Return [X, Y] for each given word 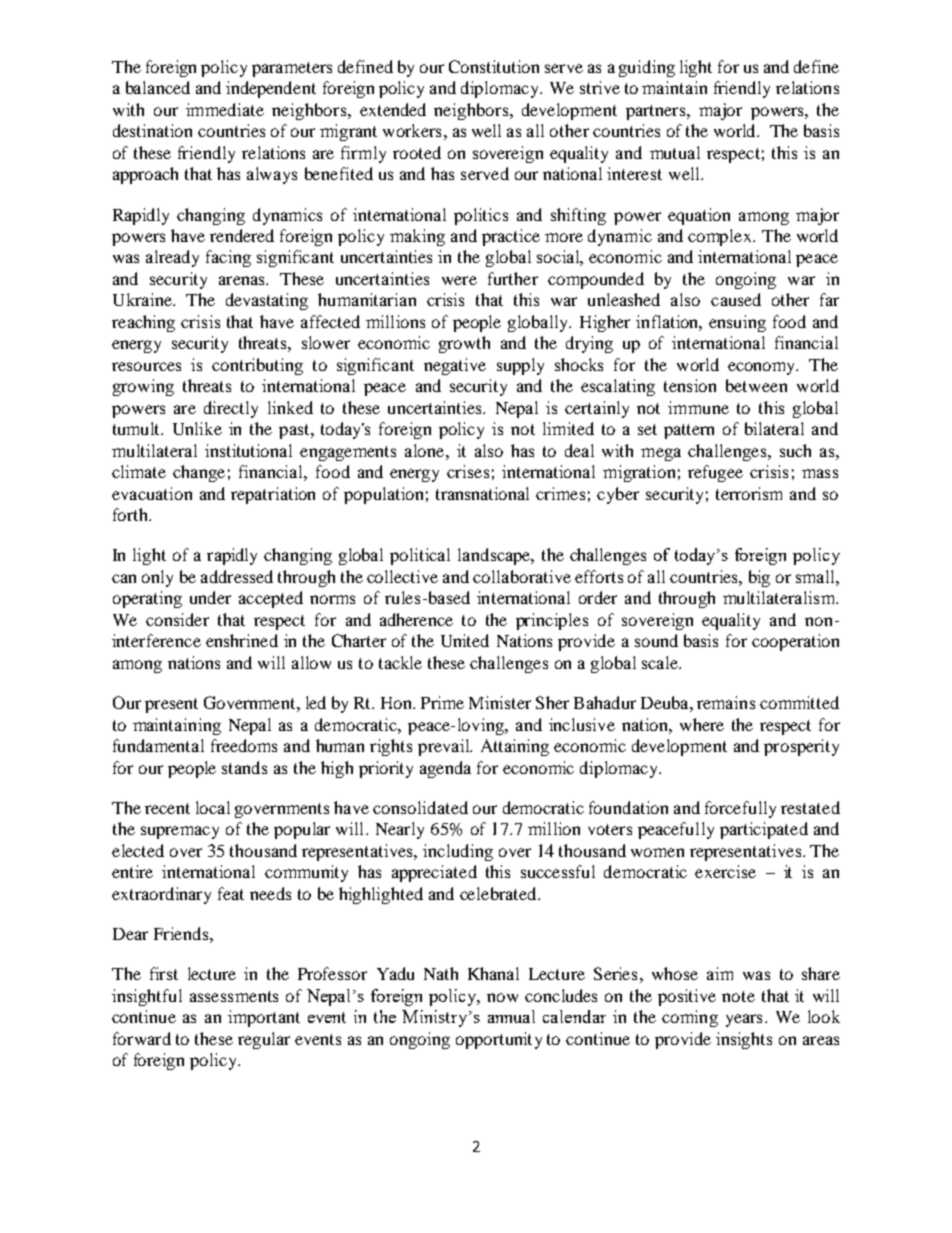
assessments [234, 996]
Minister [500, 702]
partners [655, 112]
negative [455, 366]
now [502, 997]
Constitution [494, 66]
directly [231, 409]
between [756, 385]
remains [726, 702]
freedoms [244, 745]
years [744, 1020]
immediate [225, 109]
